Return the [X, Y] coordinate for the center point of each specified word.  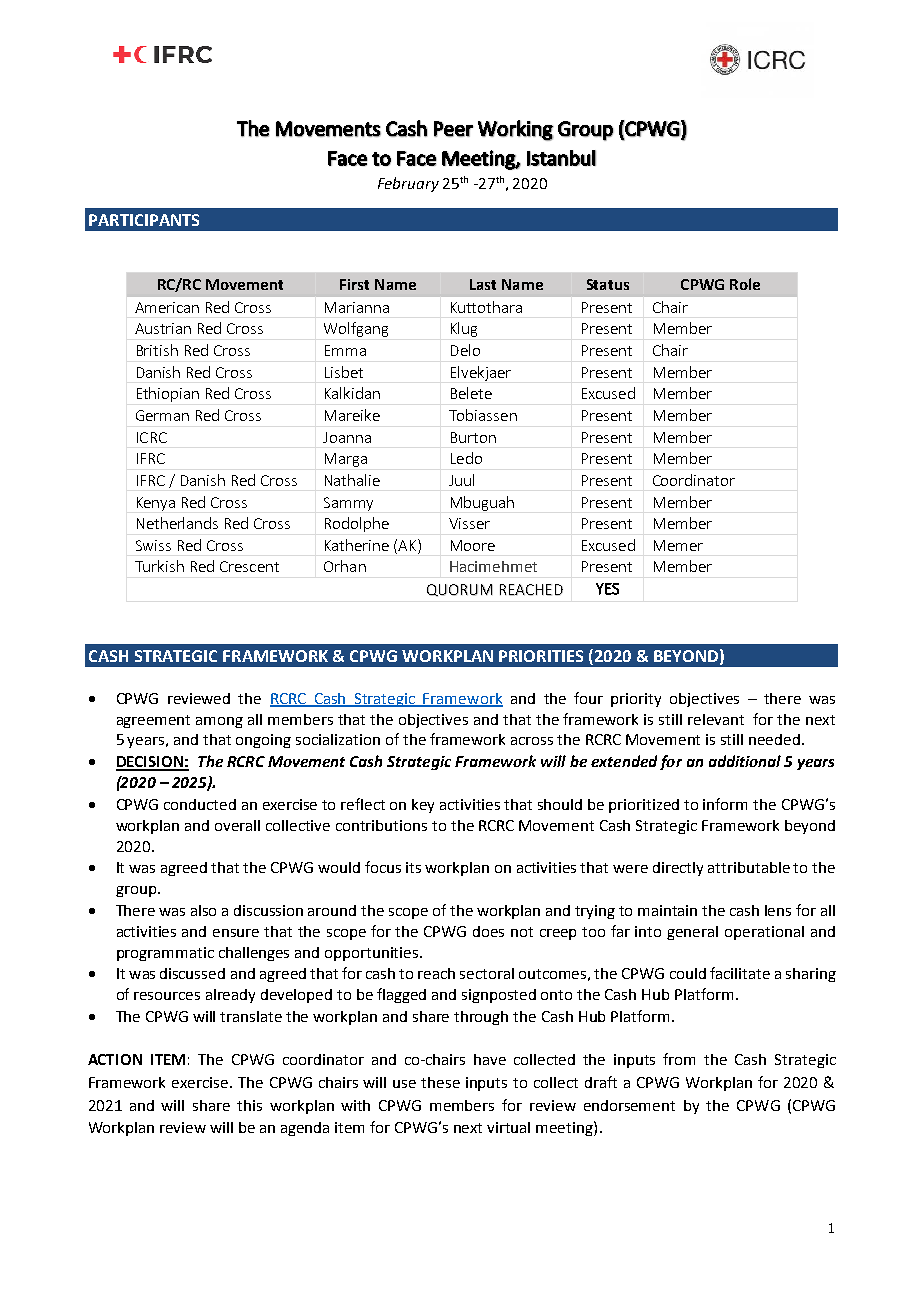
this [249, 1105]
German [162, 415]
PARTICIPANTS [144, 220]
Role [745, 284]
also [203, 910]
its [413, 867]
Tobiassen [483, 415]
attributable [749, 867]
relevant [716, 719]
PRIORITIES [541, 656]
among [219, 722]
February [408, 184]
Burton [473, 437]
